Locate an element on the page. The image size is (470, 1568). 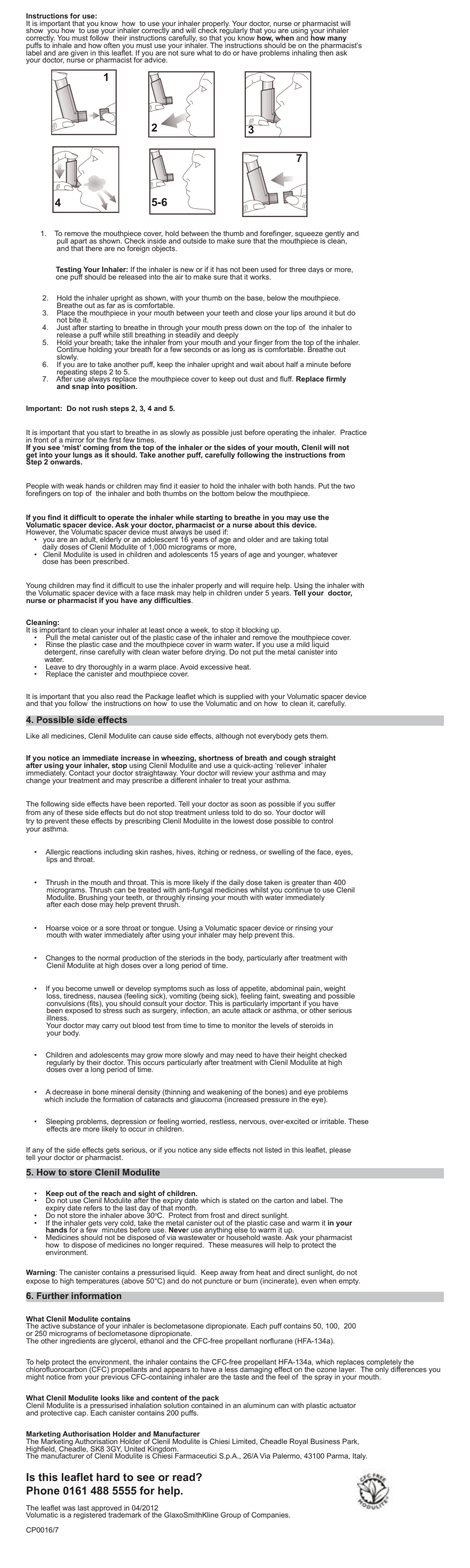
Group is located at coordinates (230, 1515).
